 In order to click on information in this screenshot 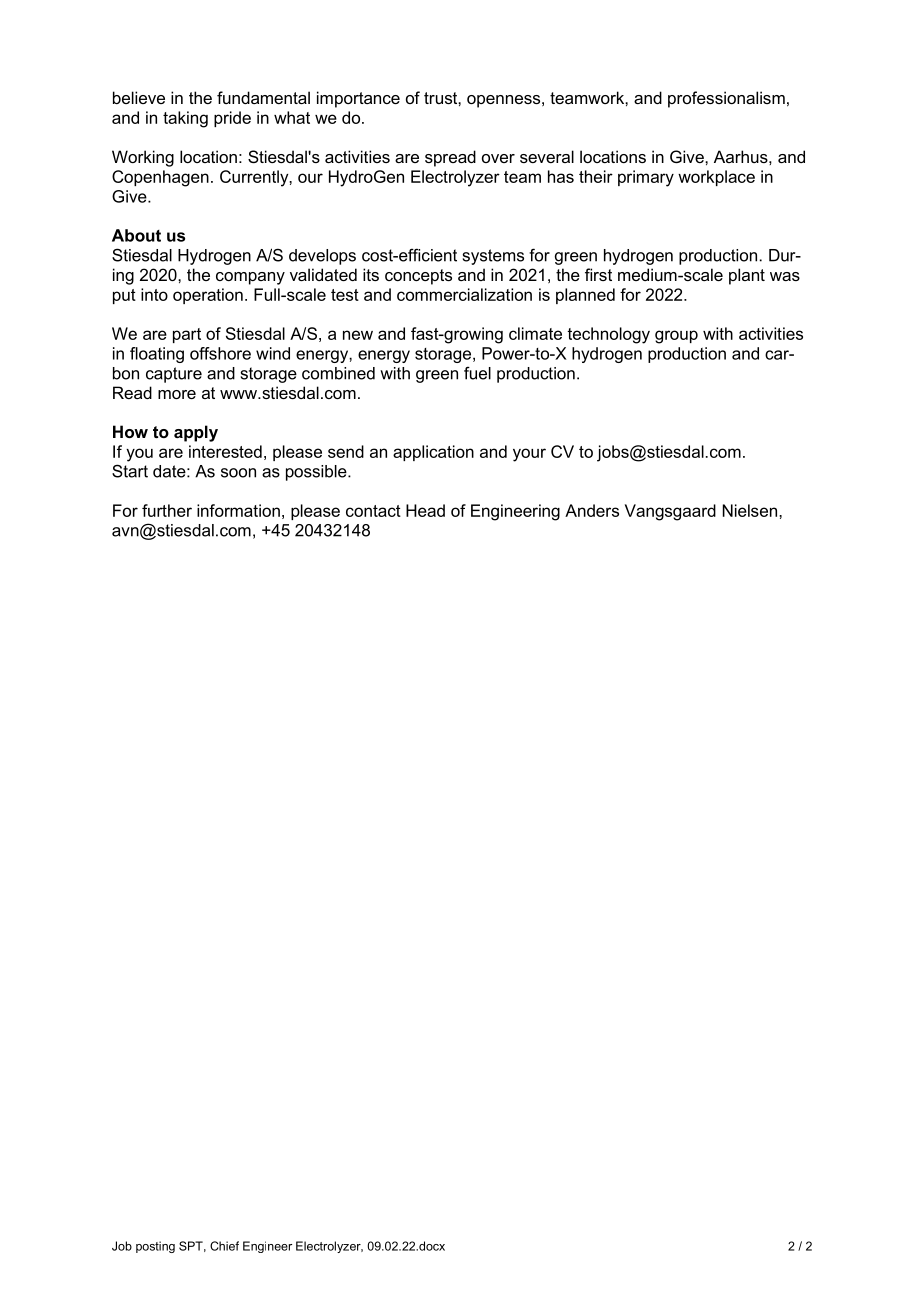, I will do `click(238, 510)`.
